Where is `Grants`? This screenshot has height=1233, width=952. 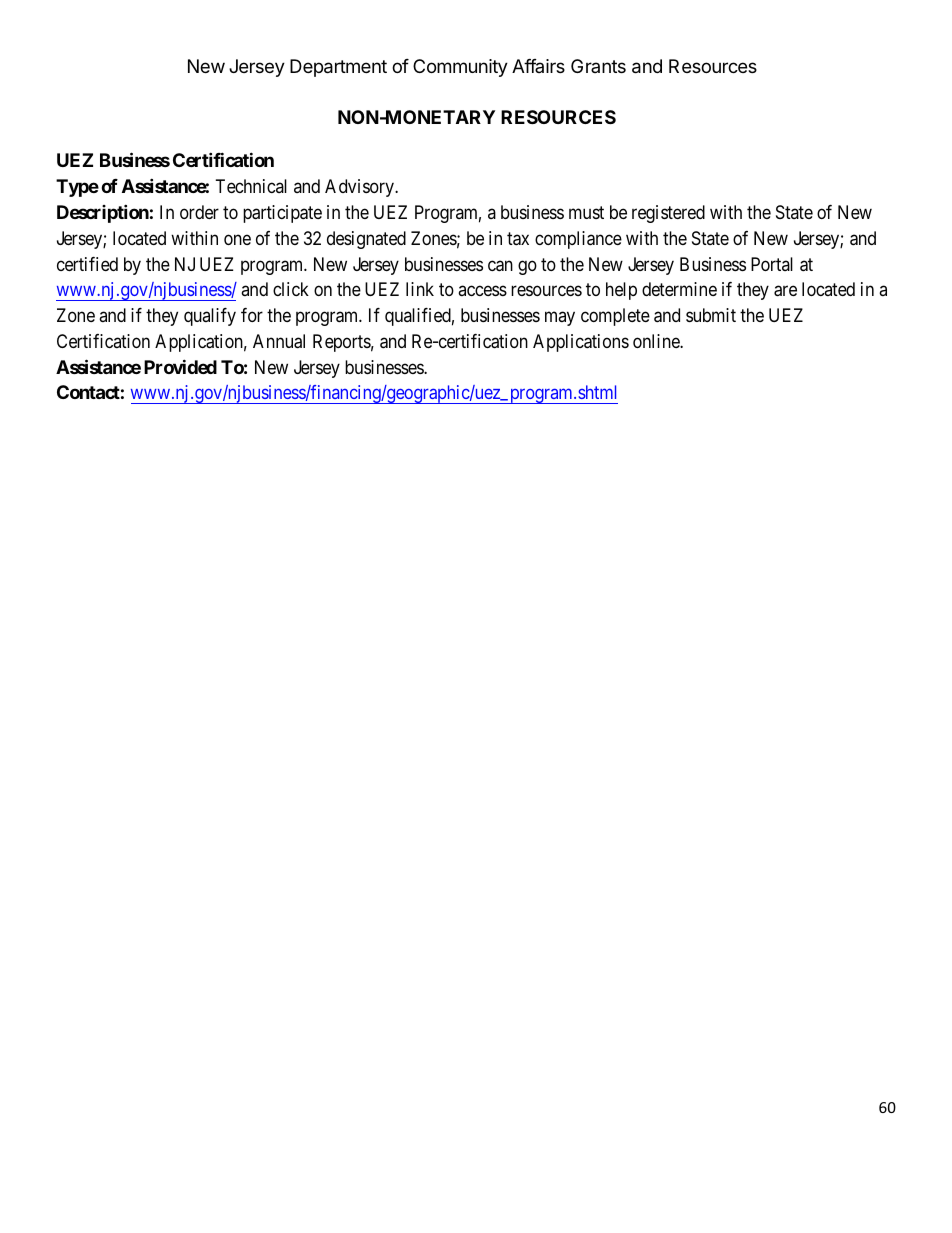 Grants is located at coordinates (598, 66).
